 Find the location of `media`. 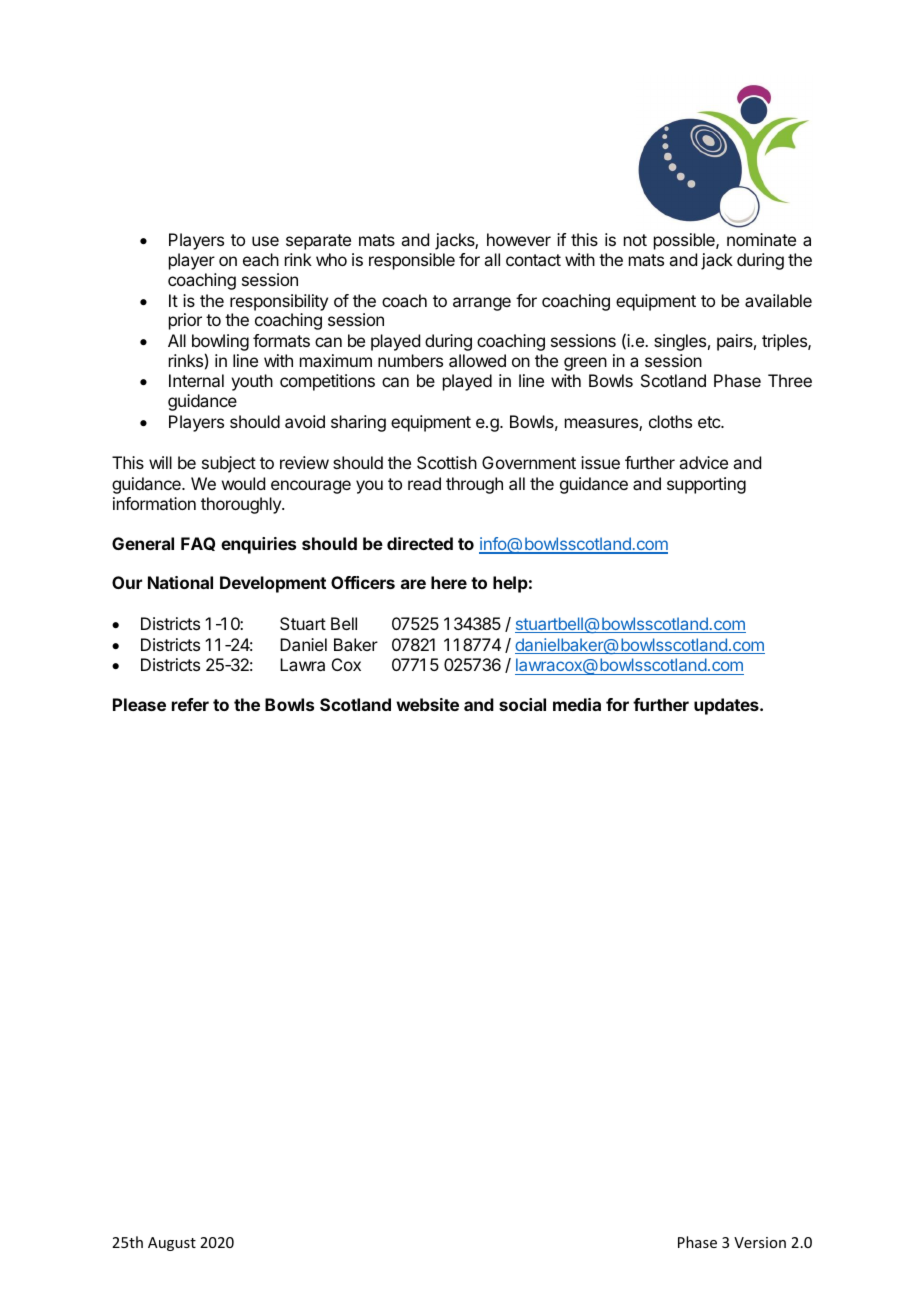

media is located at coordinates (577, 704).
